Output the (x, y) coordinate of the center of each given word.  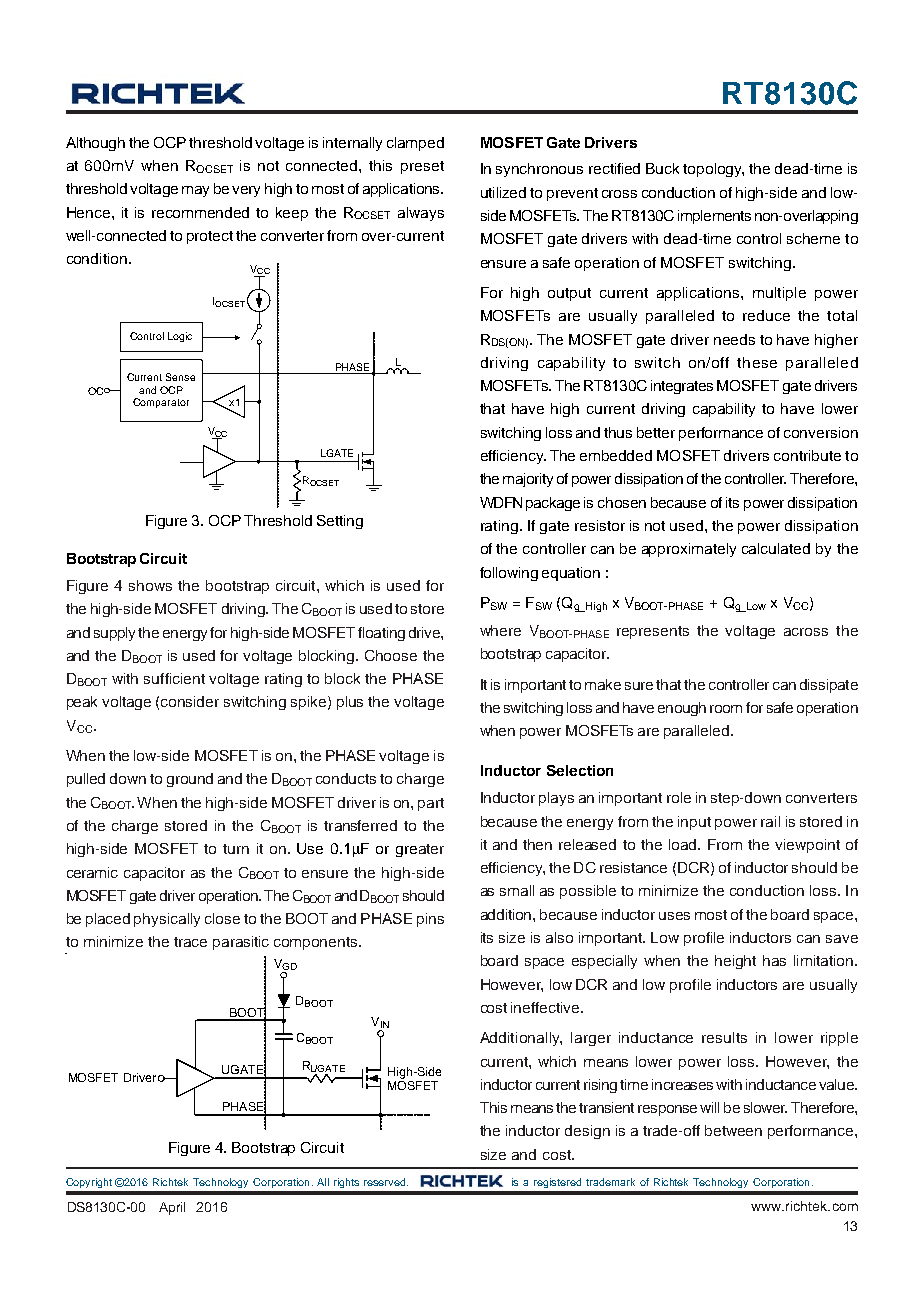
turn (236, 849)
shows (150, 585)
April (172, 1208)
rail (770, 821)
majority (528, 480)
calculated (776, 548)
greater (420, 850)
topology (713, 170)
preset (422, 167)
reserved (386, 1182)
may (195, 191)
